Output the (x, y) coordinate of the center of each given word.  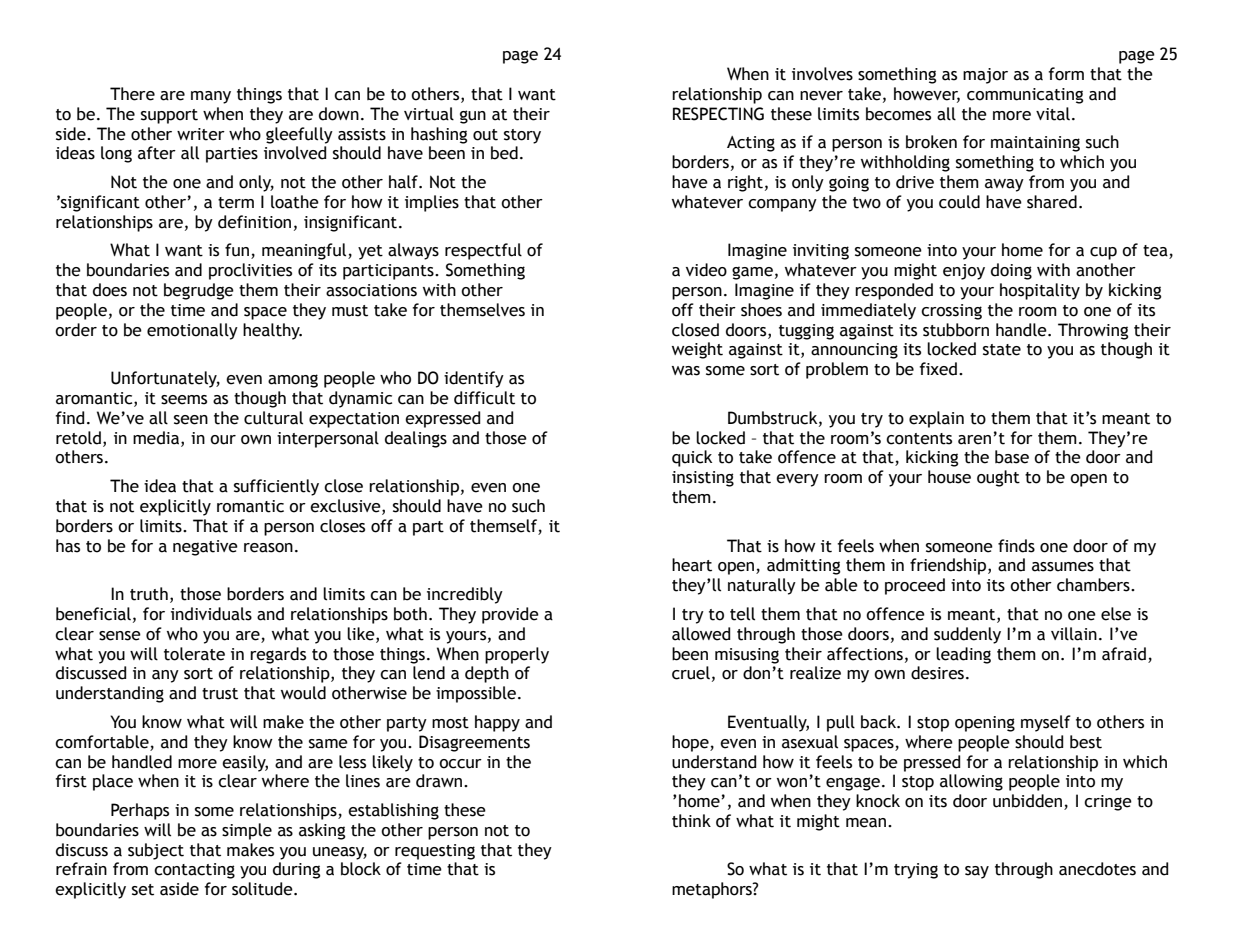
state (1002, 350)
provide (510, 615)
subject (156, 851)
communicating (1025, 96)
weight (697, 350)
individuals (211, 614)
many (211, 97)
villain (1074, 634)
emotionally (192, 331)
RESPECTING (718, 114)
